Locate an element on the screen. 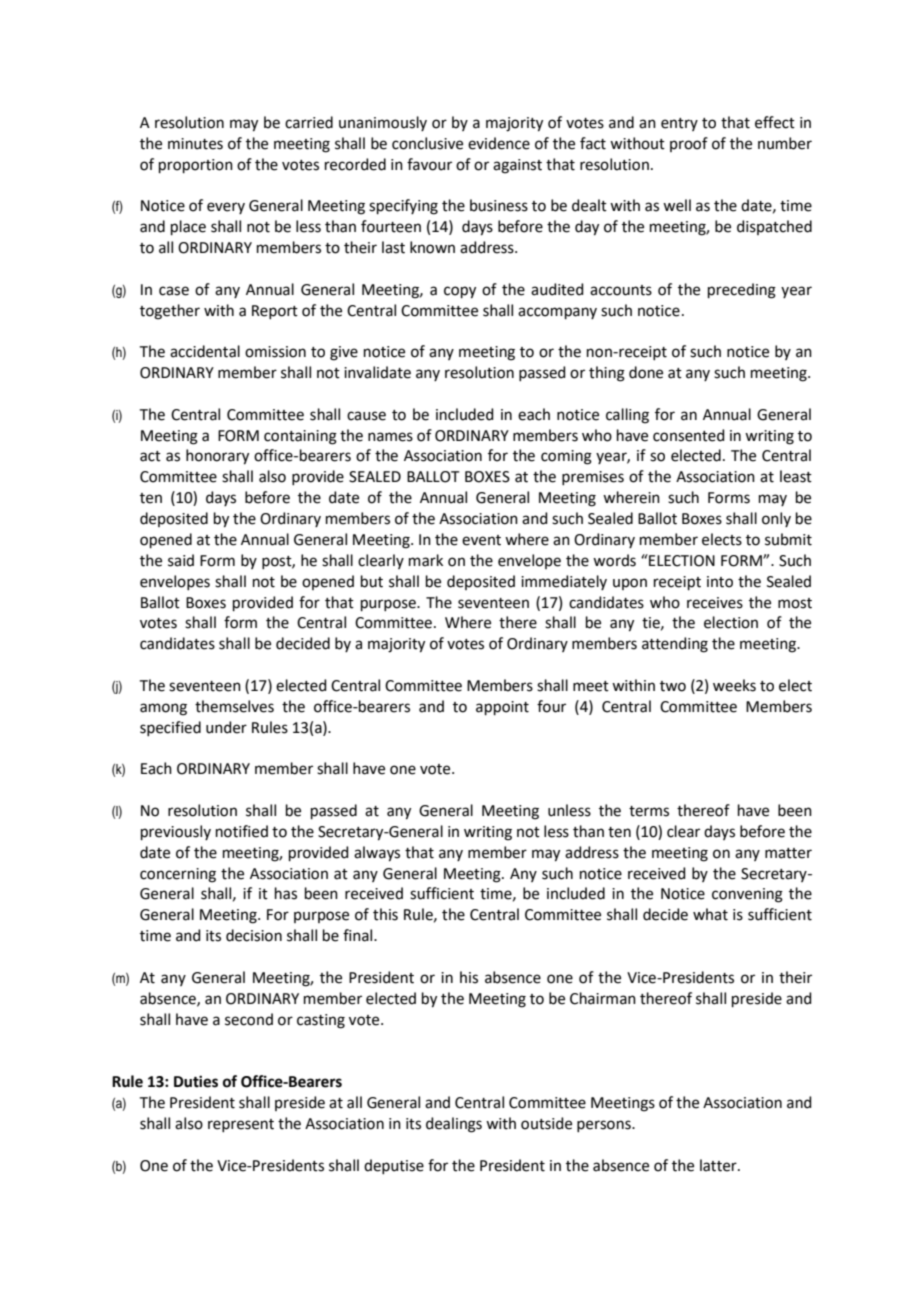 The width and height of the screenshot is (924, 1307). mark is located at coordinates (426, 560).
